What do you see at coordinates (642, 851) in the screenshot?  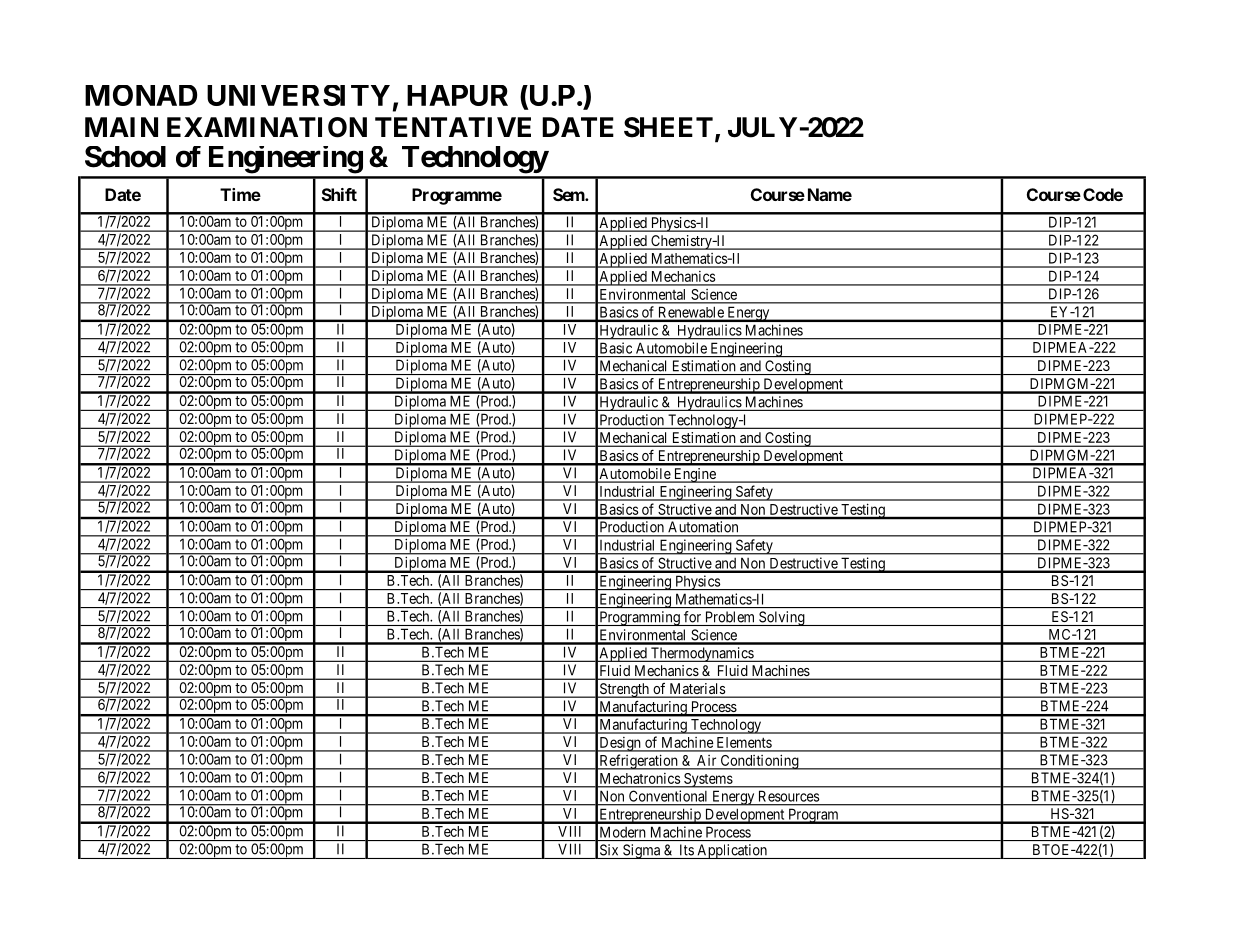 I see `Sigma` at bounding box center [642, 851].
